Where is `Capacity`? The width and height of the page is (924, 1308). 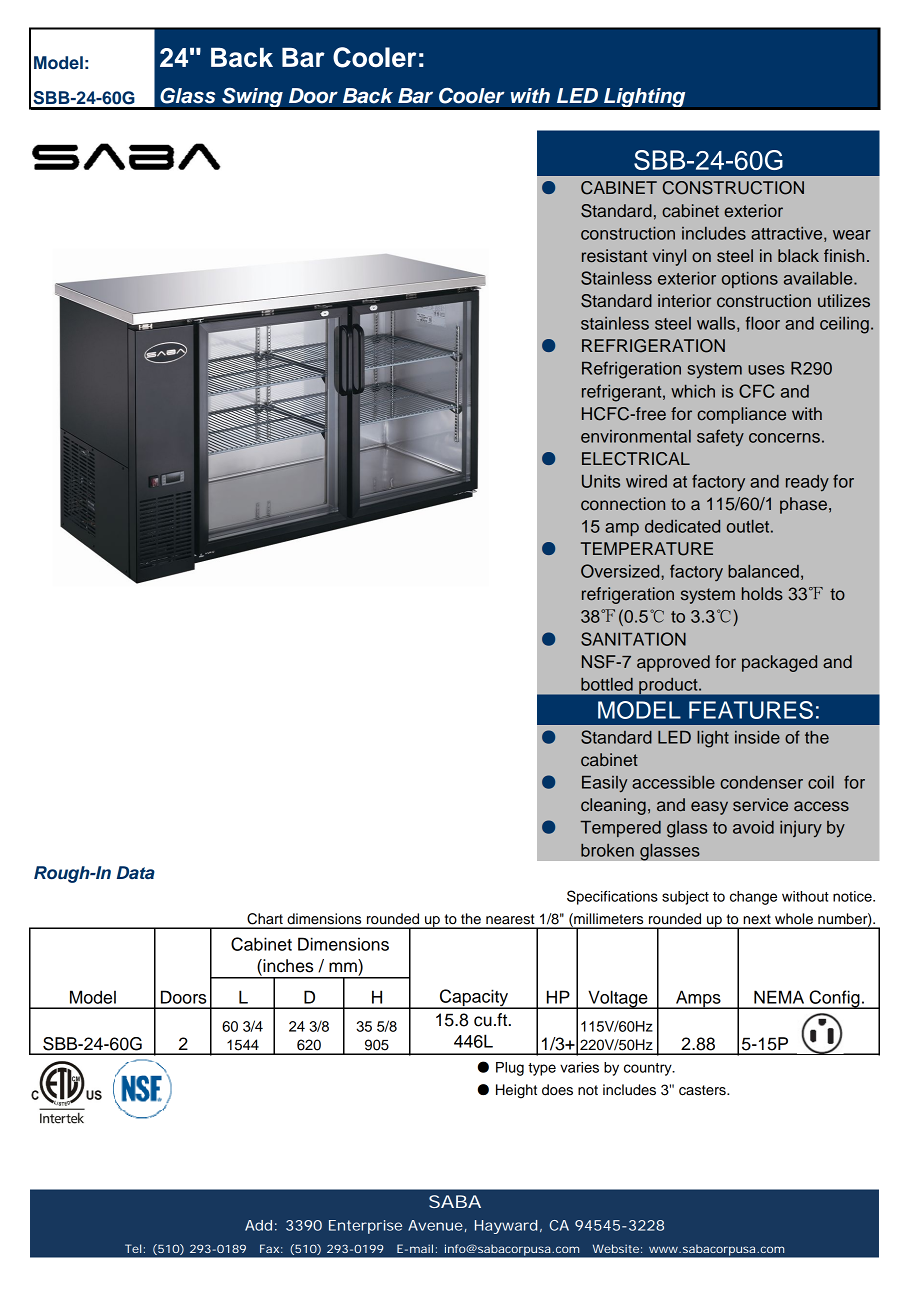 Capacity is located at coordinates (473, 998).
